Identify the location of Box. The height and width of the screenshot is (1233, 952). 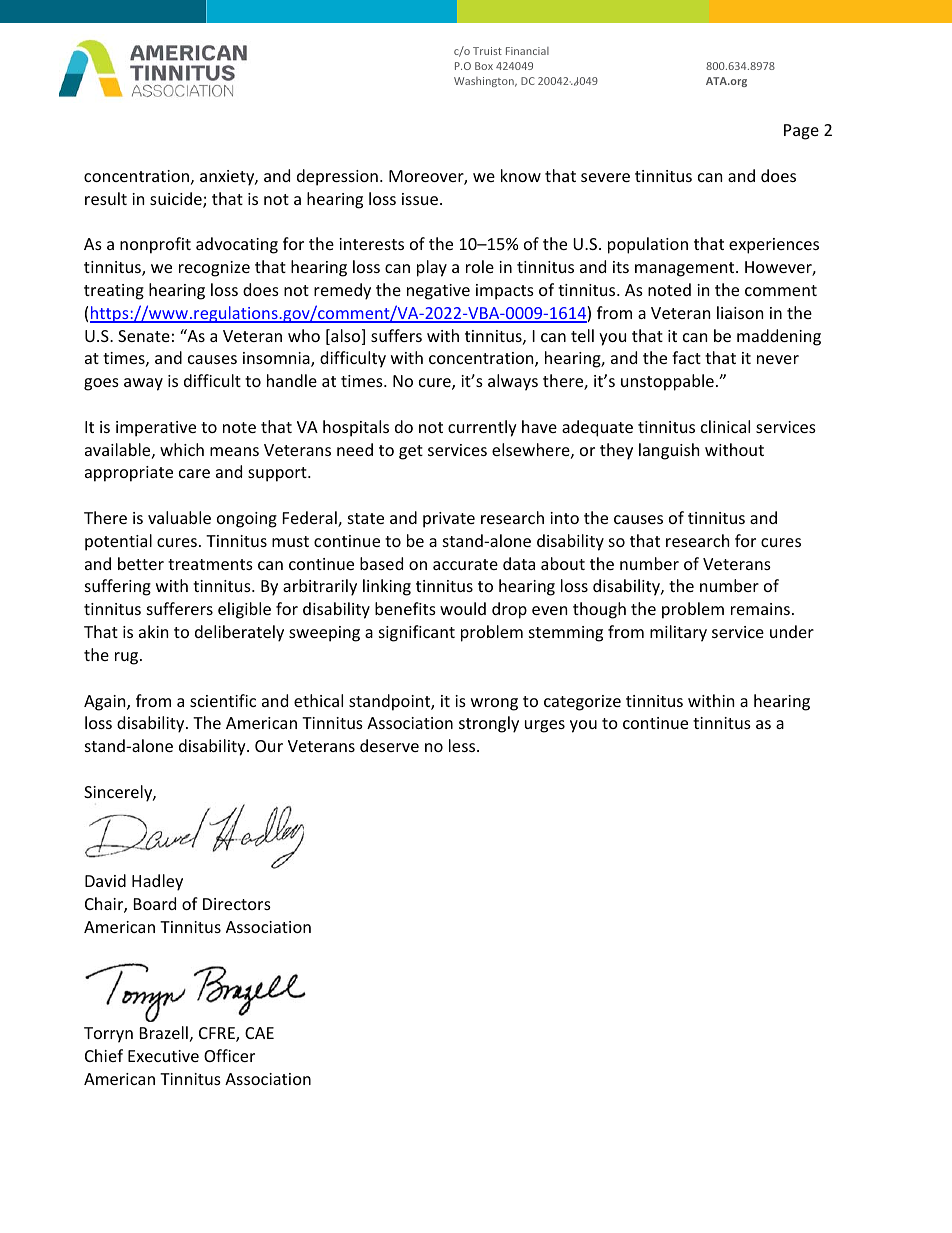
(484, 66).
